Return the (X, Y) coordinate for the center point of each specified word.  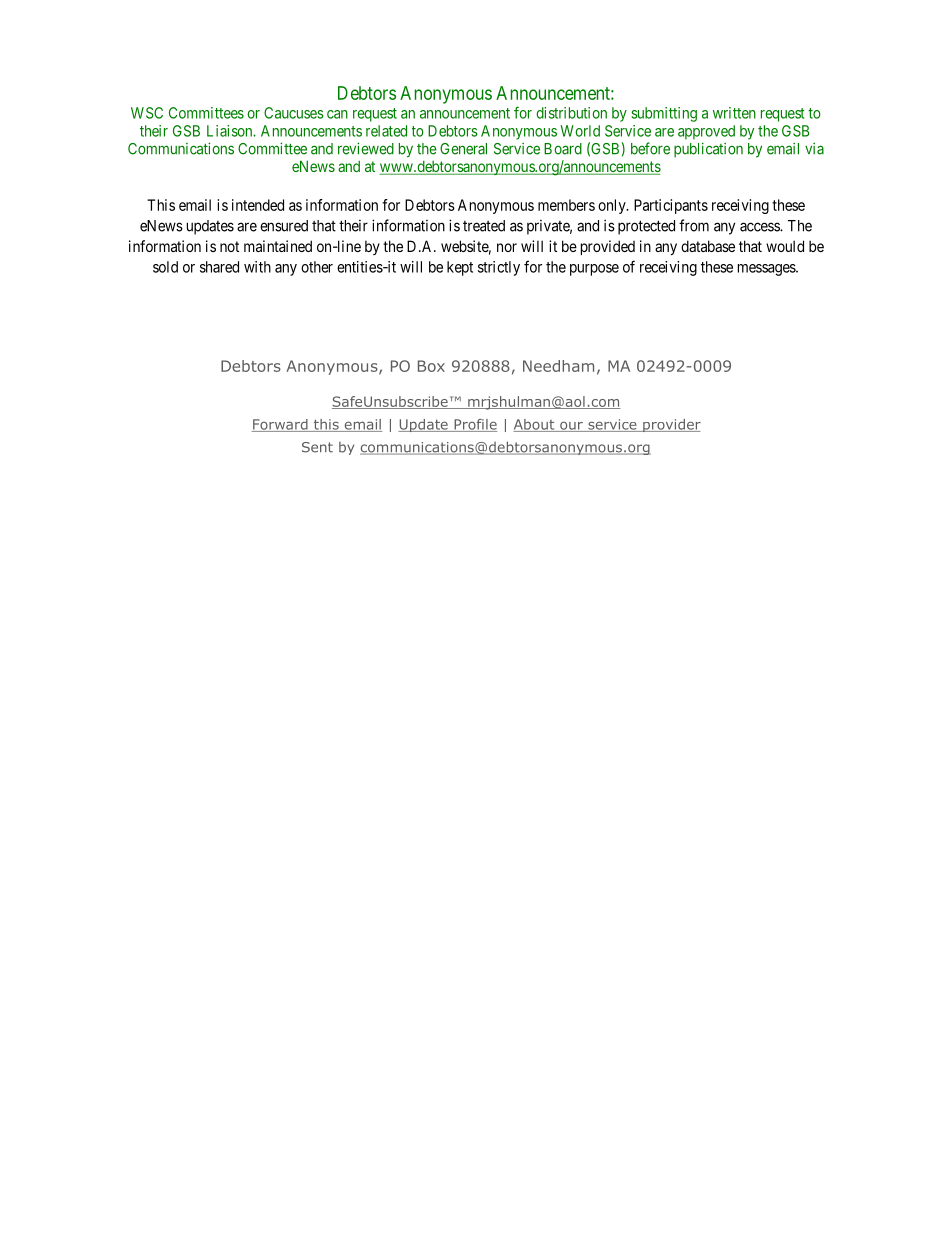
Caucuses (294, 113)
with (257, 267)
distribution (571, 113)
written (734, 113)
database (708, 246)
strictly (499, 268)
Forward (281, 425)
